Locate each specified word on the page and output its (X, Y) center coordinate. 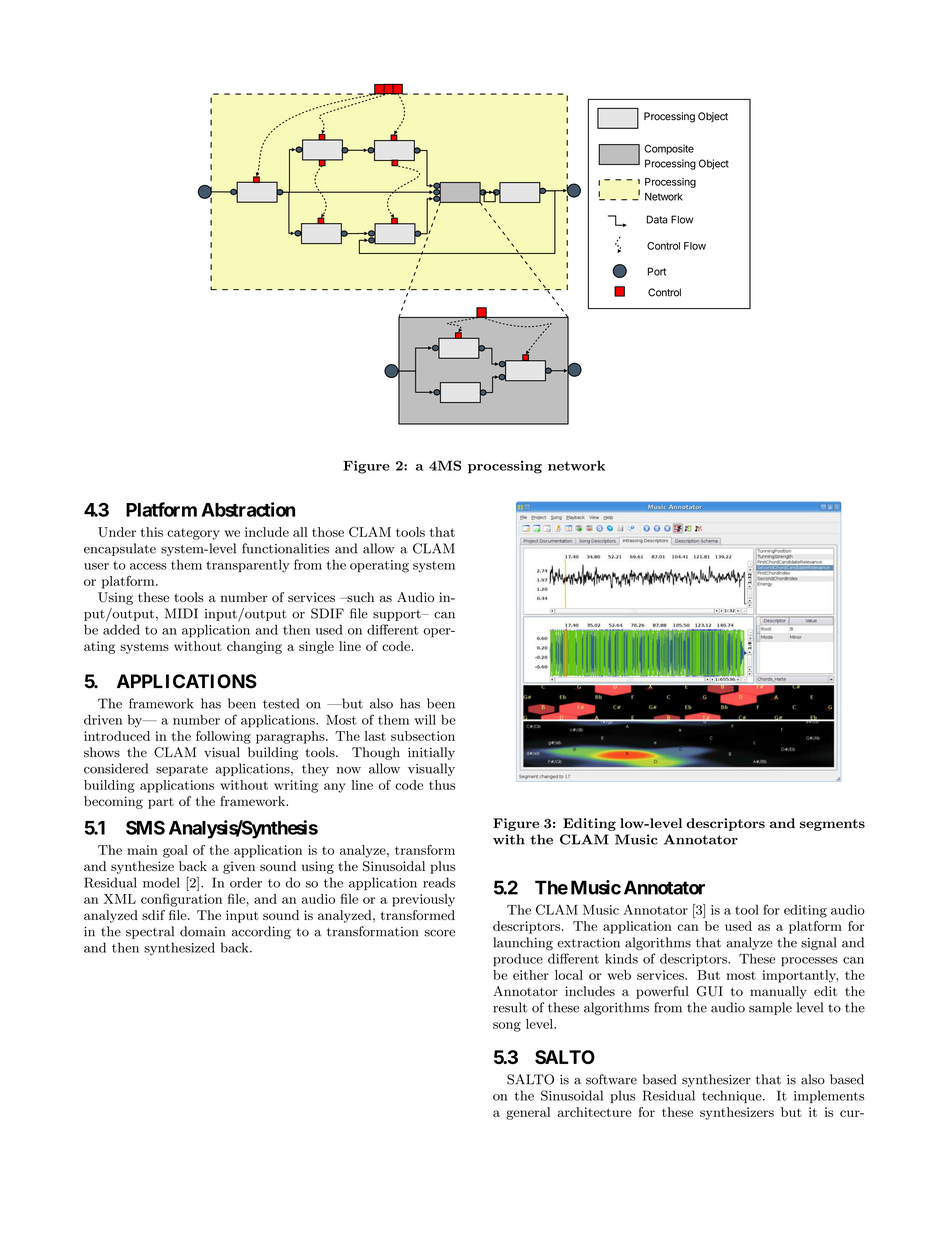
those (328, 532)
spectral (150, 932)
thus (442, 785)
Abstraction (248, 509)
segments (832, 825)
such (359, 597)
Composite (669, 149)
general (528, 1113)
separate (182, 770)
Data (657, 219)
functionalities (285, 548)
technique (733, 1096)
